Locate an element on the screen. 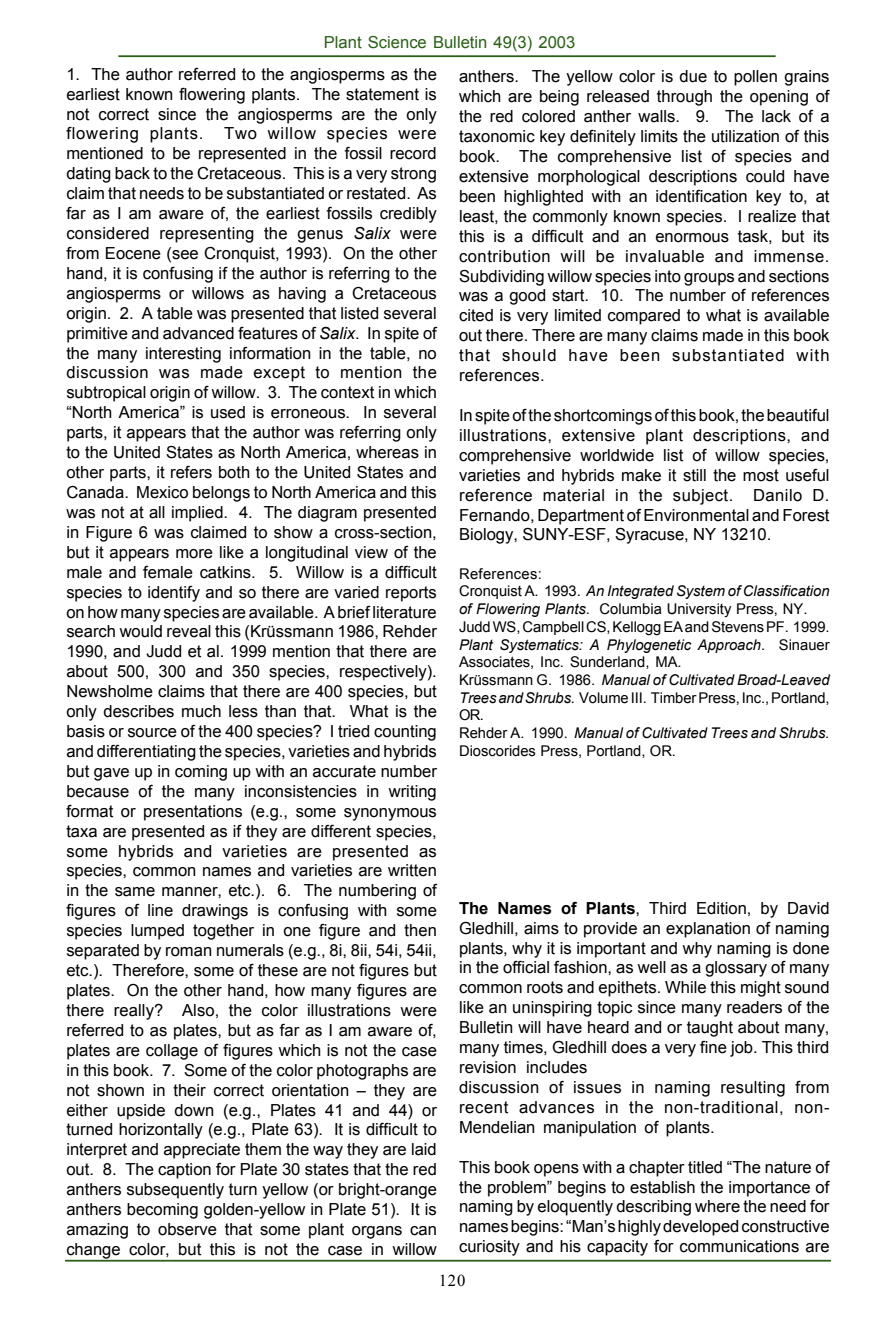  observe is located at coordinates (187, 1229).
